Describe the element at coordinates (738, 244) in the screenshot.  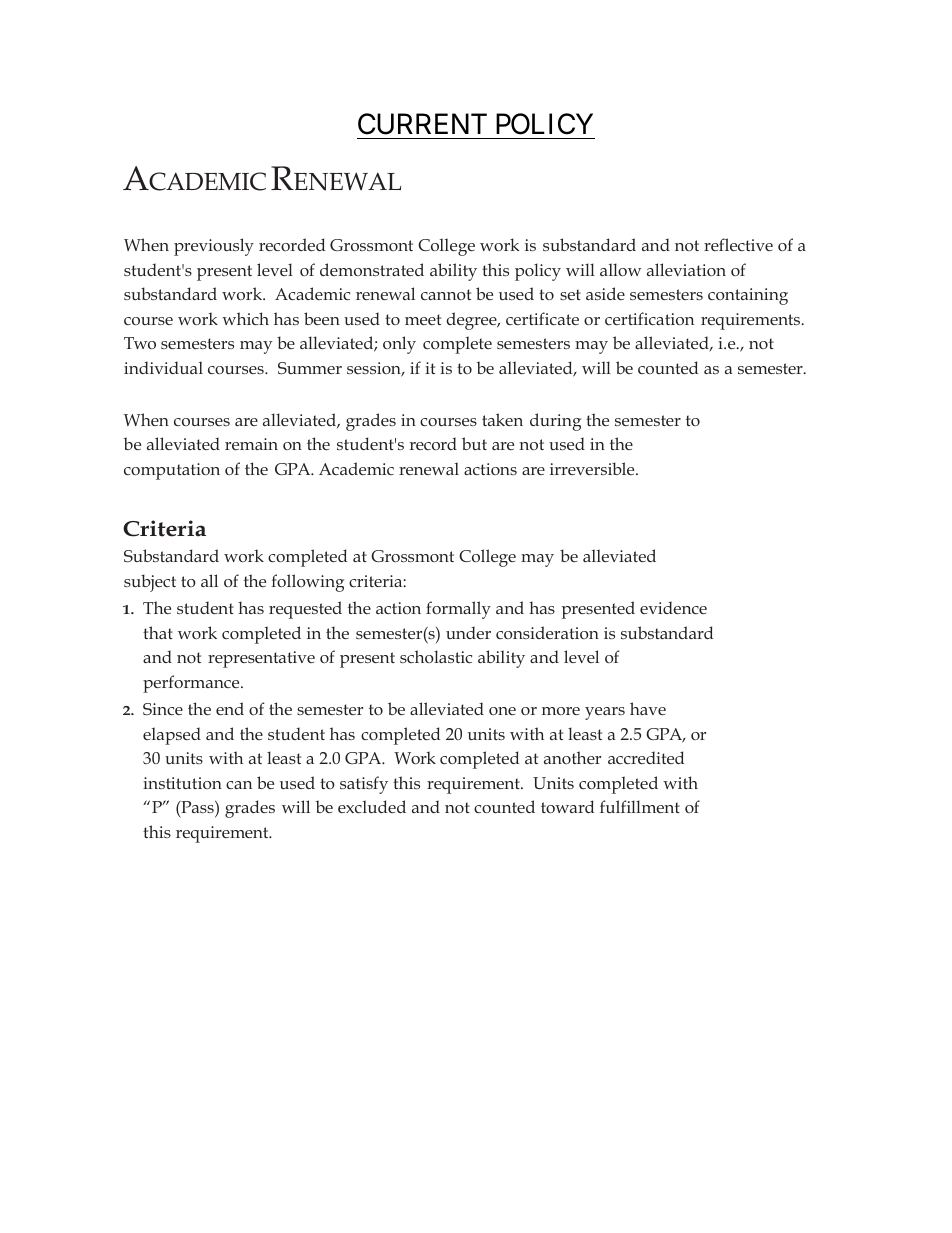
I see `reflective` at that location.
